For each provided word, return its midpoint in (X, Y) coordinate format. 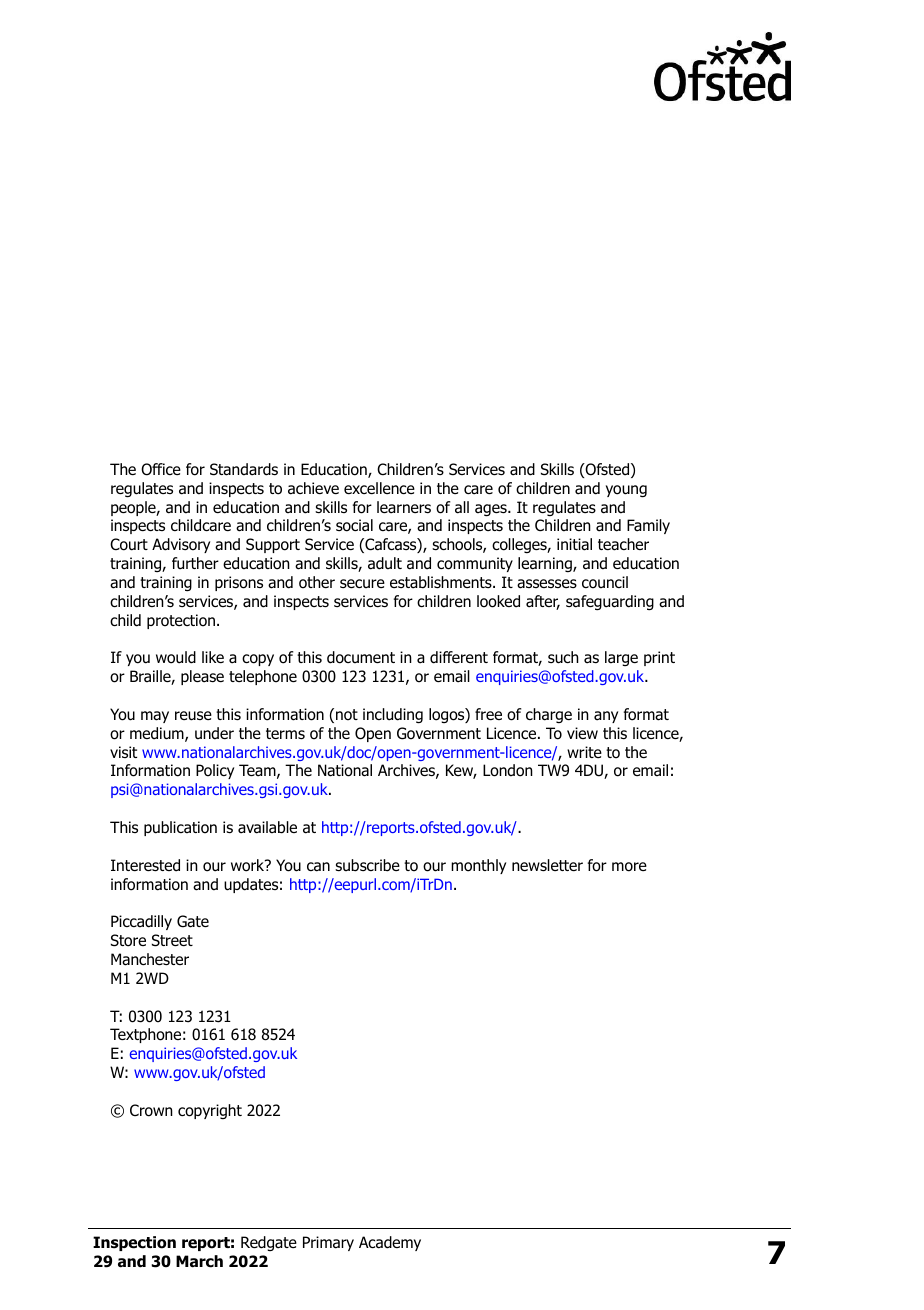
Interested (145, 865)
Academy (390, 1243)
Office (161, 469)
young (626, 491)
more (629, 867)
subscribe (367, 865)
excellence (379, 488)
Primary (328, 1243)
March (199, 1261)
